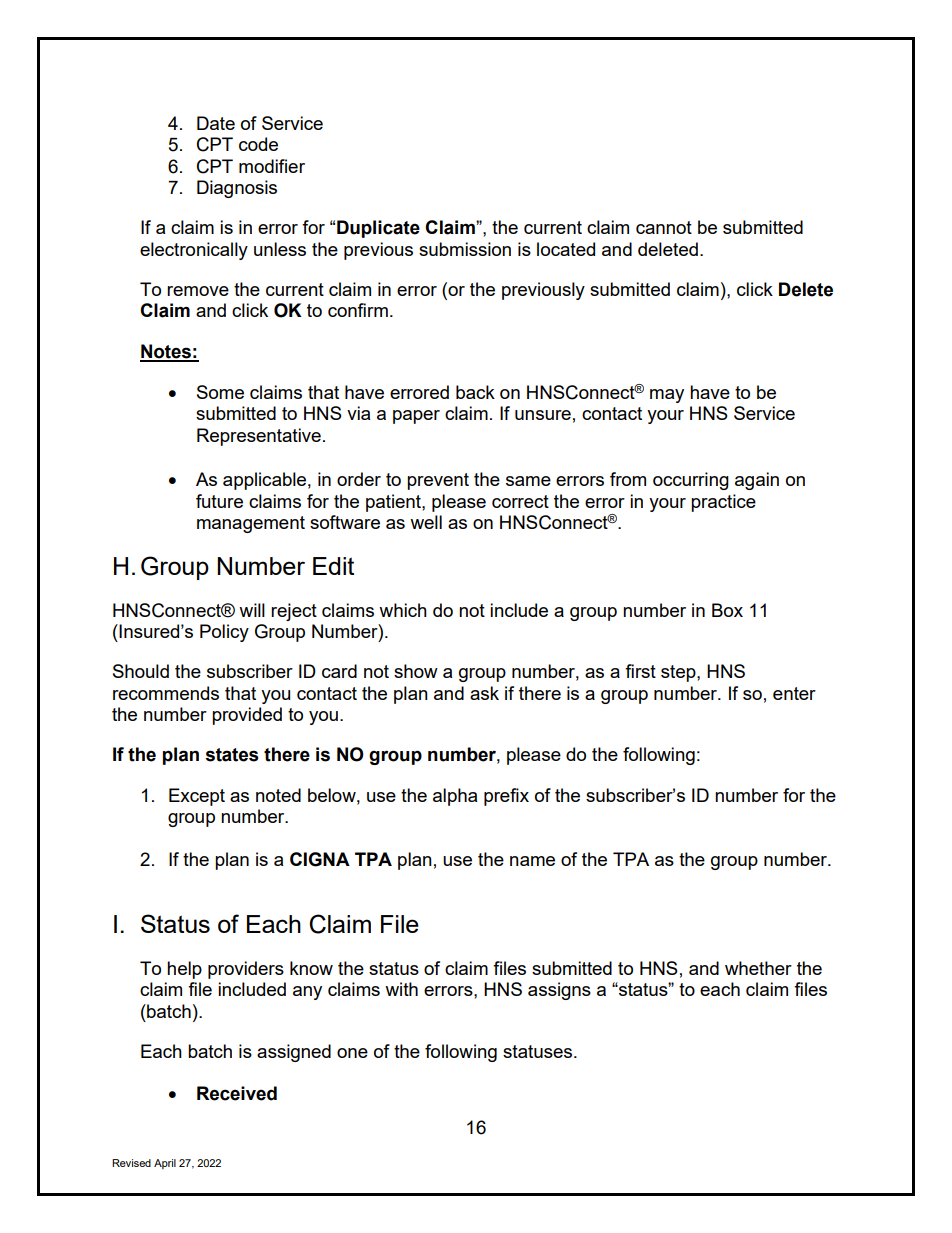 This image has height=1233, width=952. I want to click on submission, so click(465, 249).
